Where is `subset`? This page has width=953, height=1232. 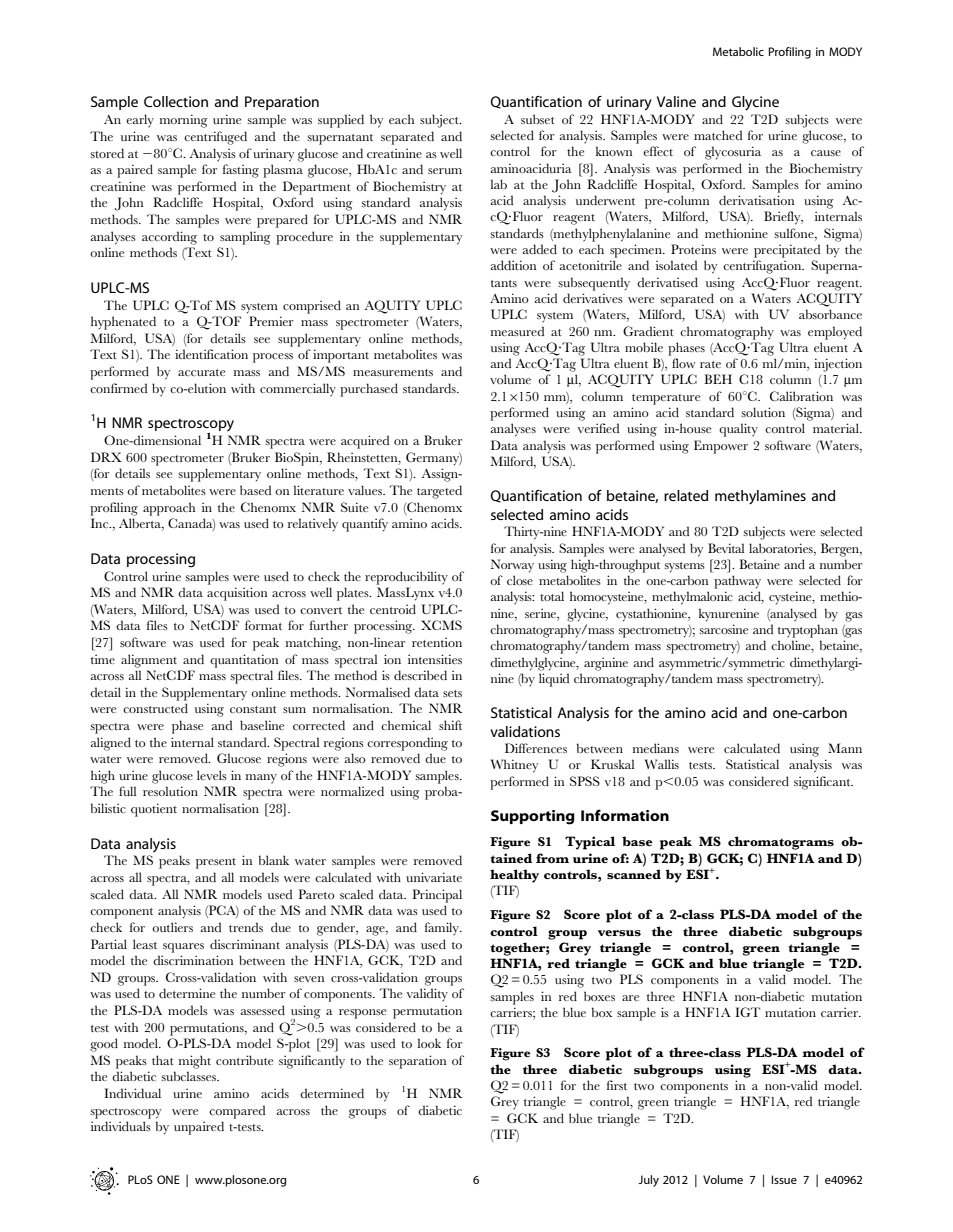
subset is located at coordinates (538, 119).
